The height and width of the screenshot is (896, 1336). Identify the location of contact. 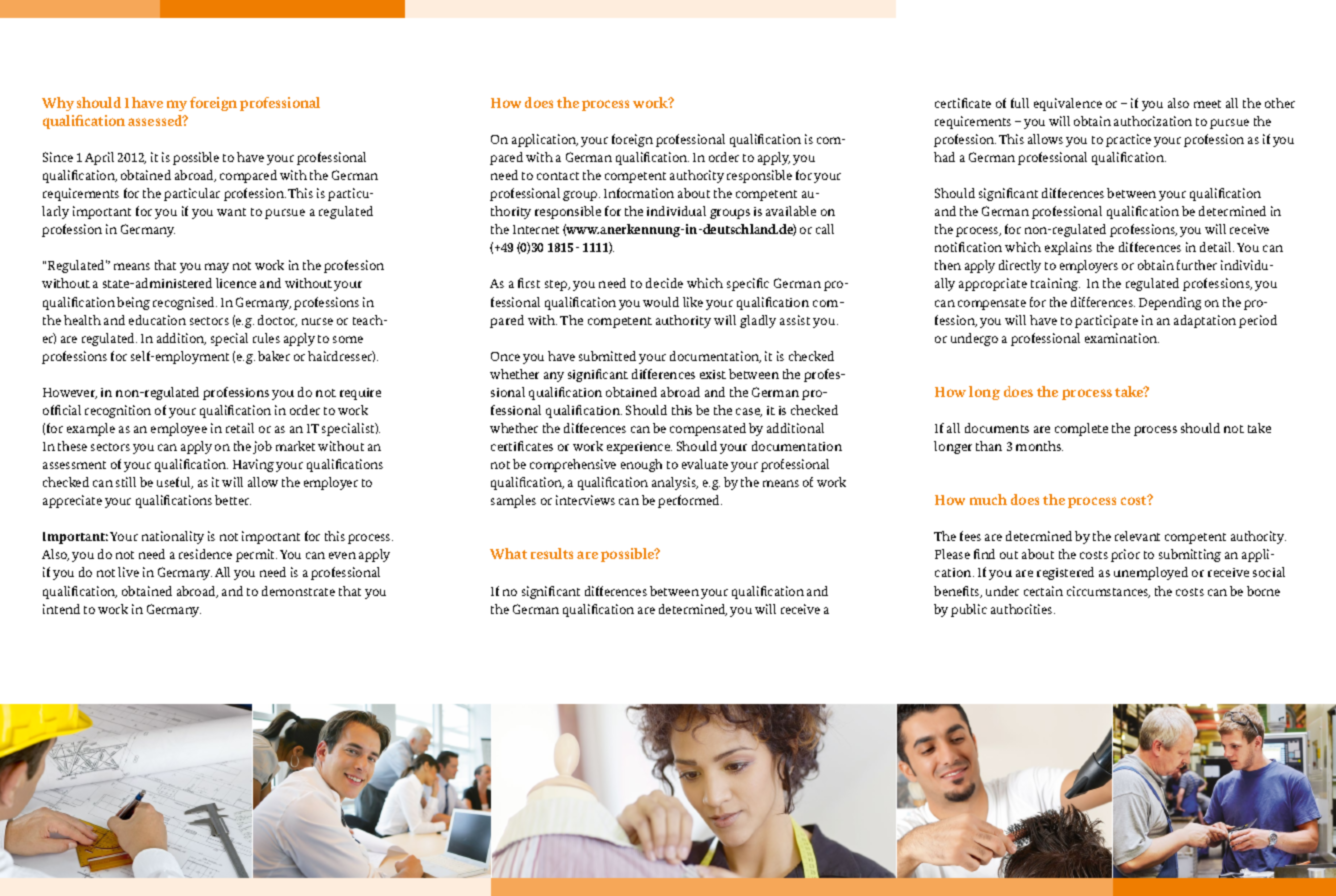
(558, 176).
